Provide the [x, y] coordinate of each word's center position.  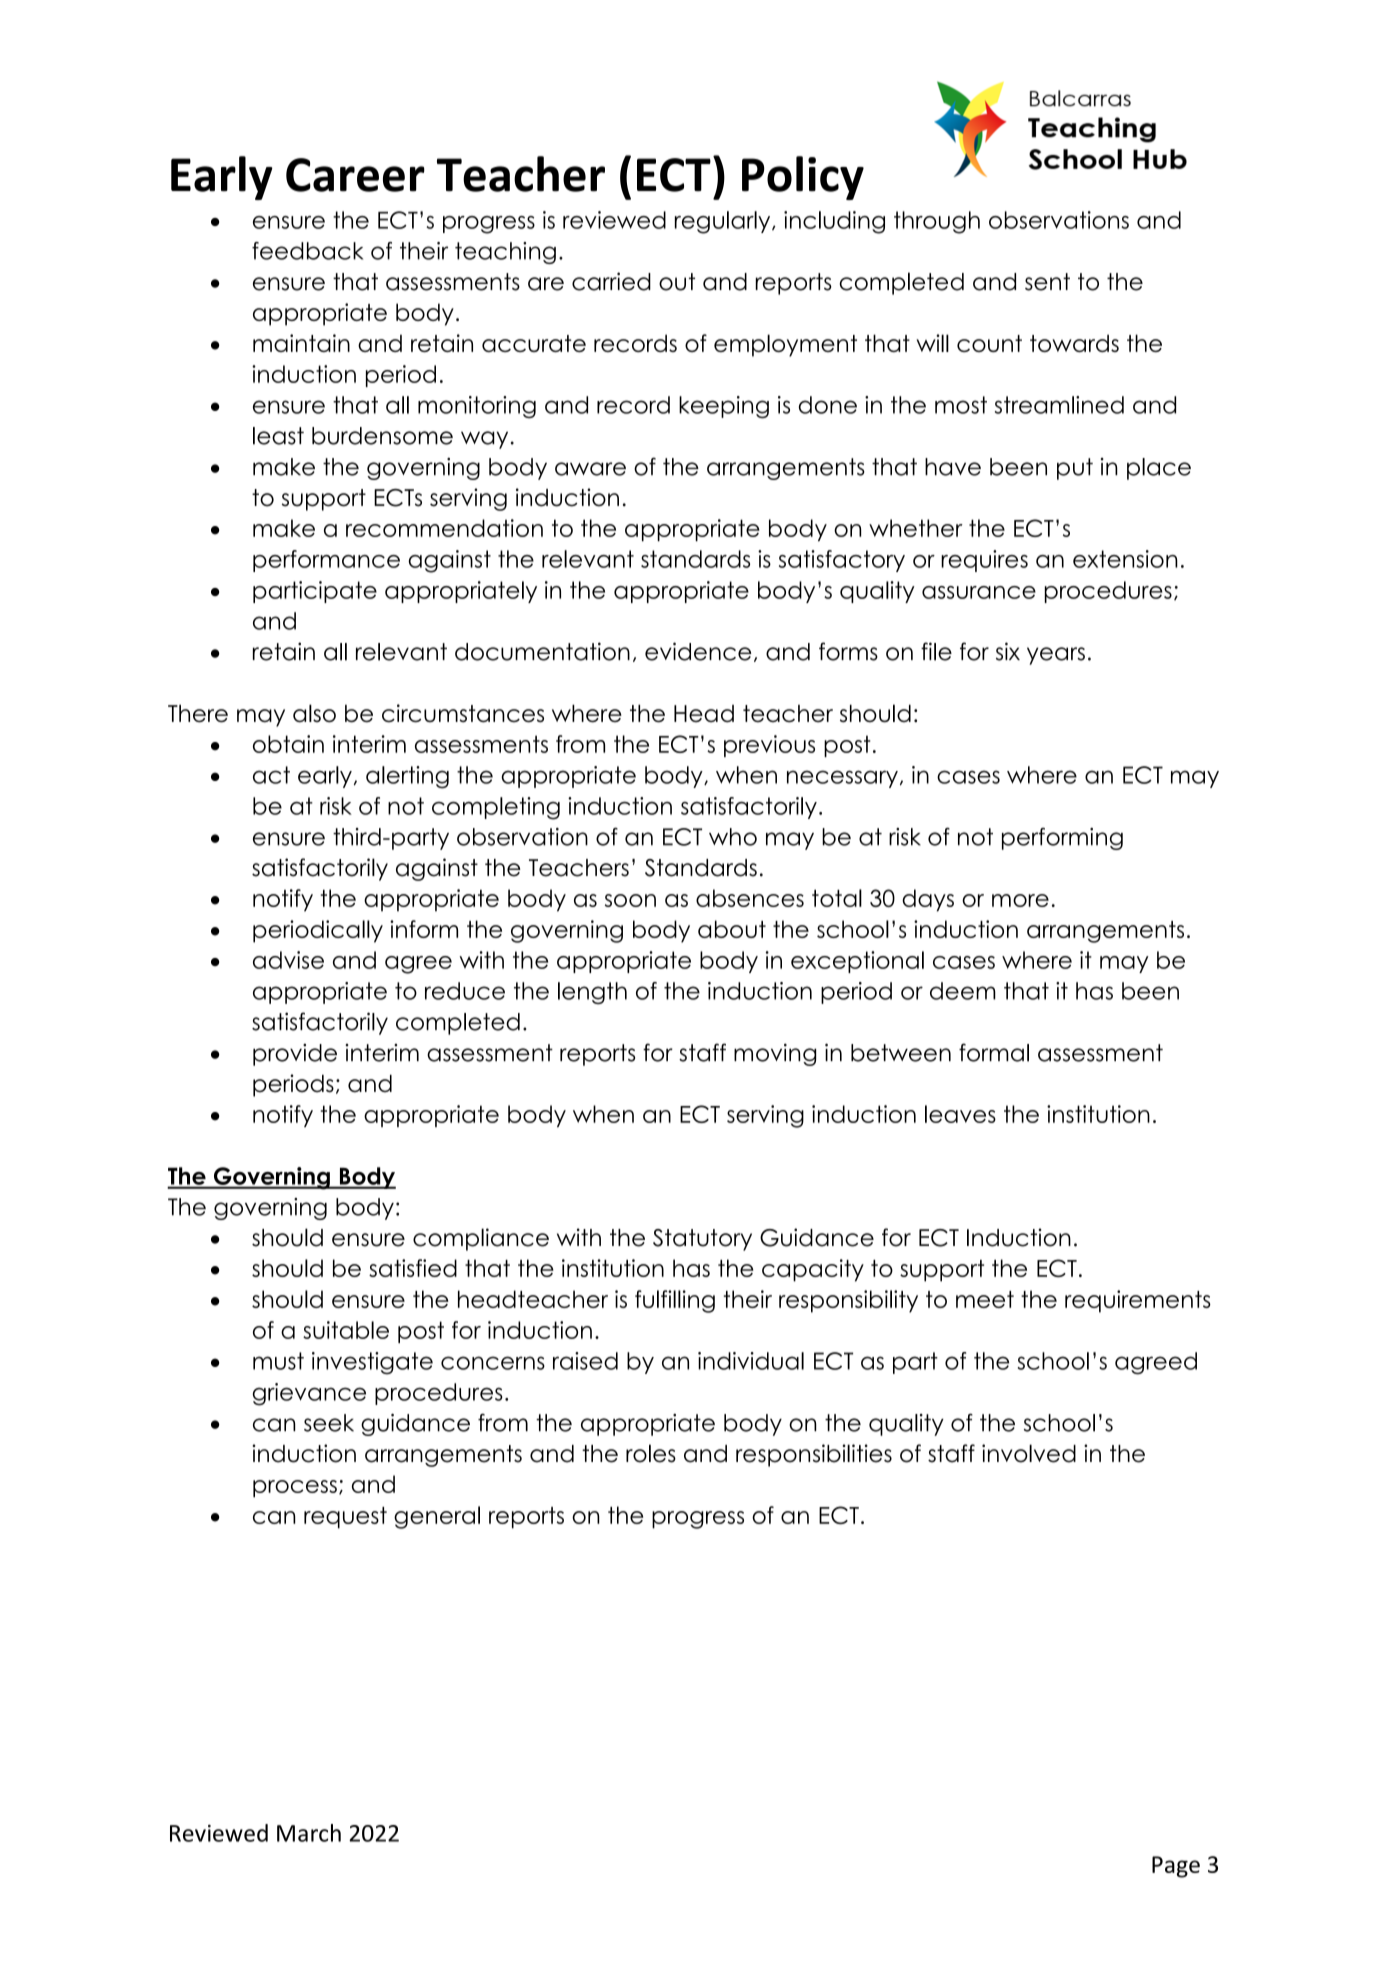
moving [775, 1054]
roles [651, 1453]
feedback [307, 251]
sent [1047, 282]
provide [295, 1055]
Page [1176, 1867]
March [309, 1833]
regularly [724, 222]
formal [994, 1052]
